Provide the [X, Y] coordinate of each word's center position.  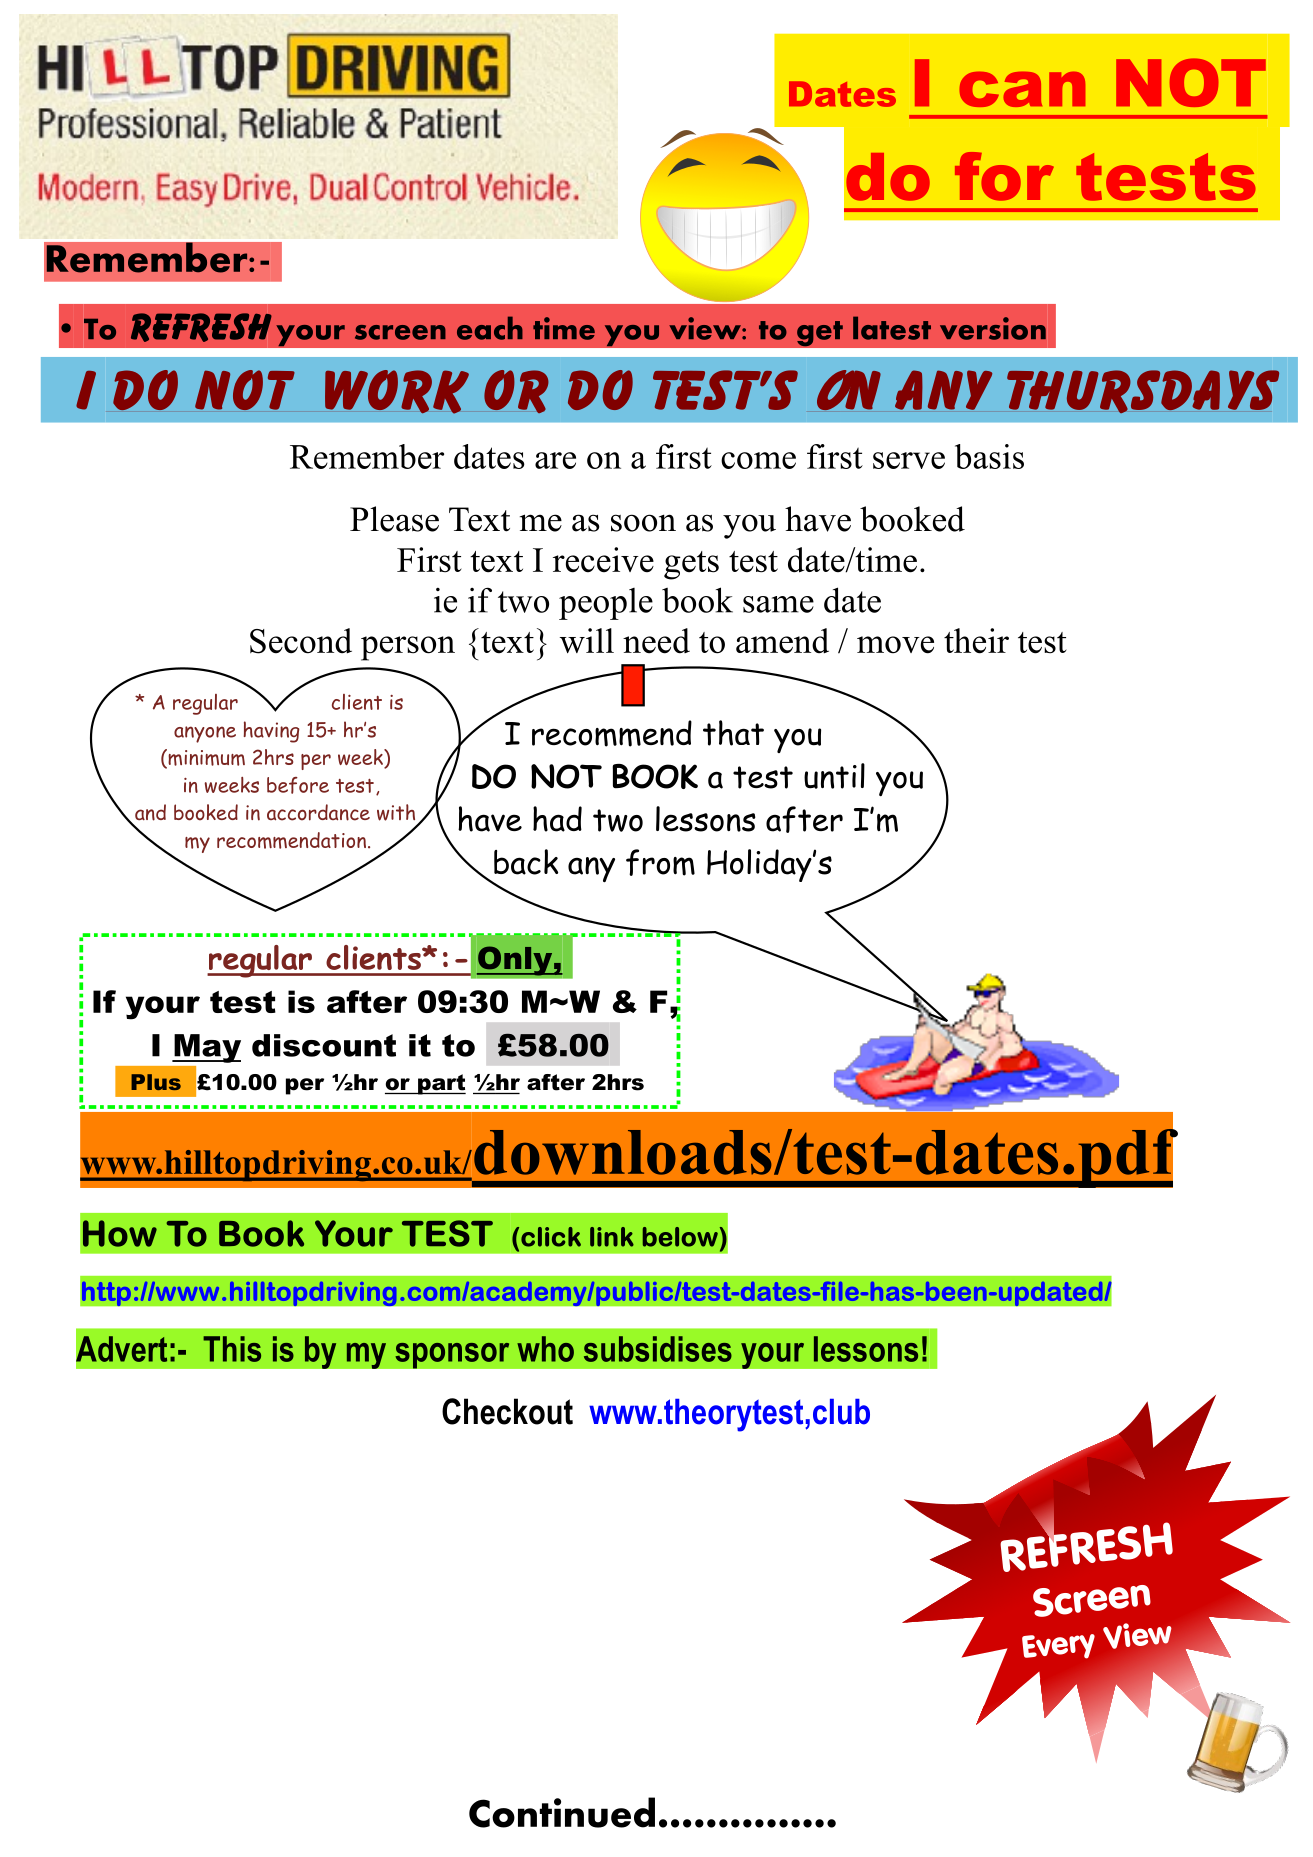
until [834, 776]
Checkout [507, 1411]
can [1022, 89]
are [555, 460]
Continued [562, 1812]
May [206, 1048]
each [490, 328]
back [526, 862]
